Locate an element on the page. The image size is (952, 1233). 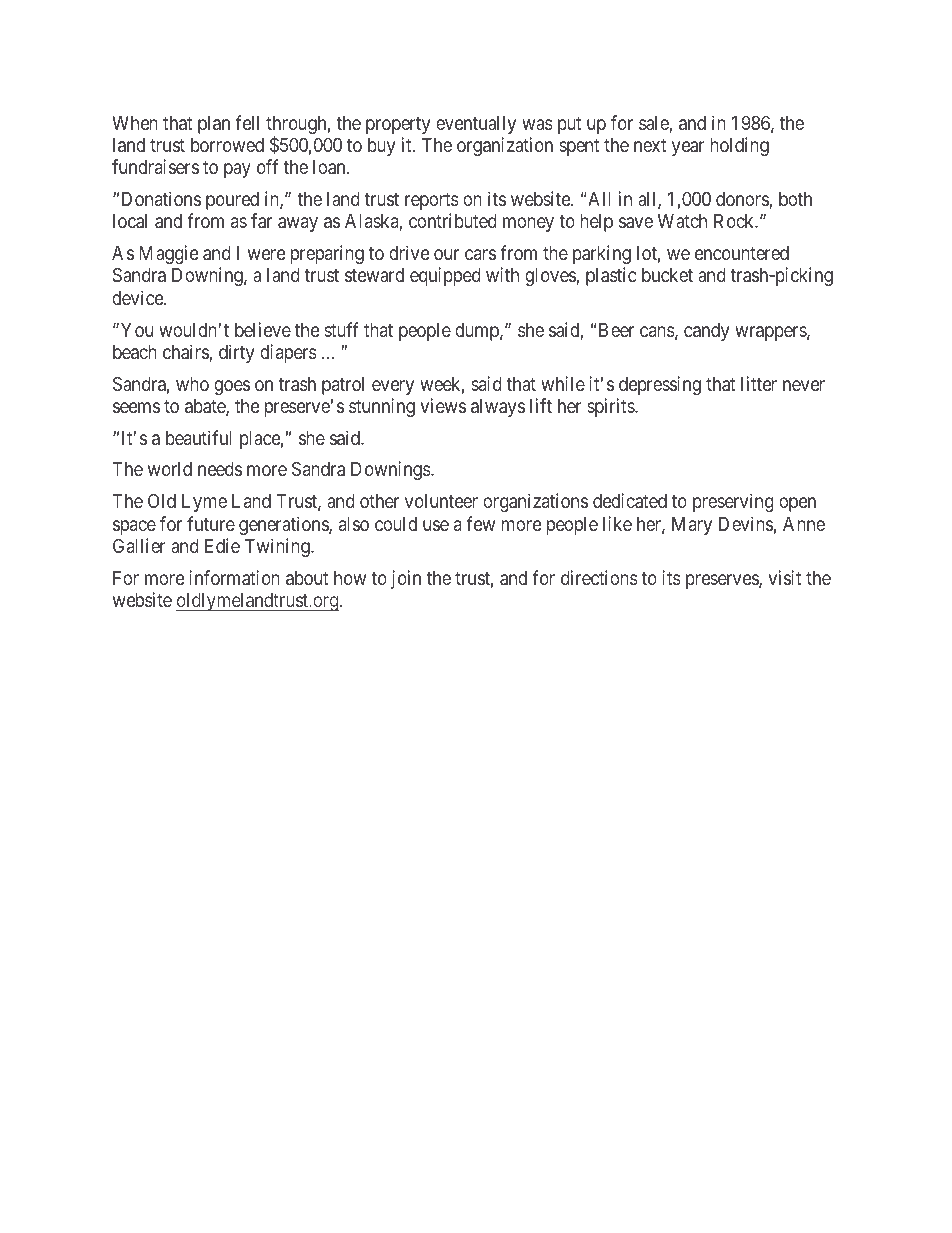
eventually is located at coordinates (476, 125).
